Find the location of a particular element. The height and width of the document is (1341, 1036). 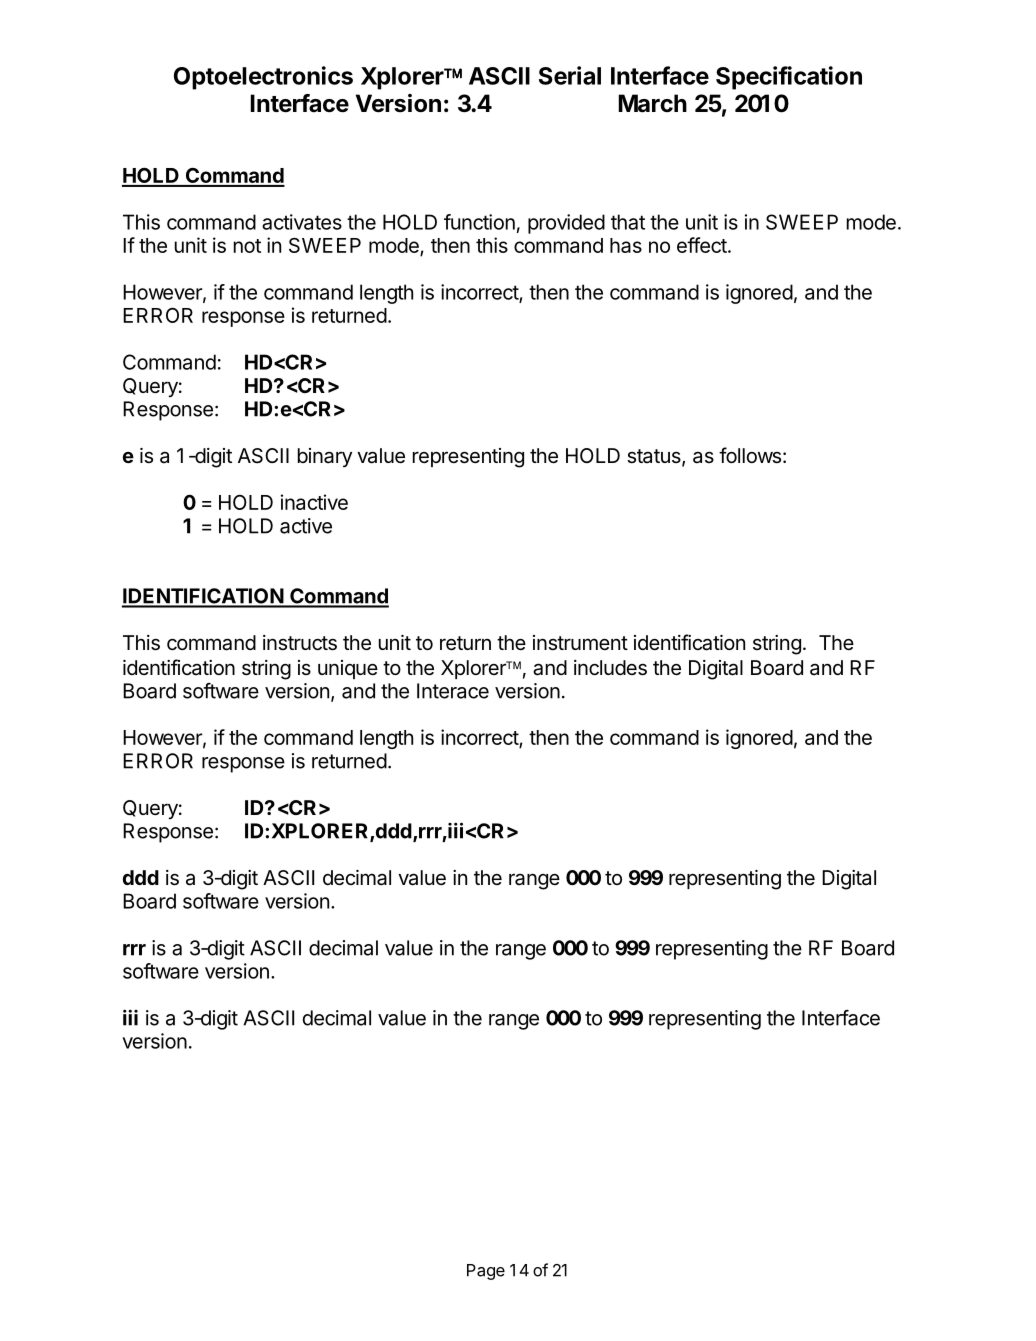

instrument is located at coordinates (580, 643).
